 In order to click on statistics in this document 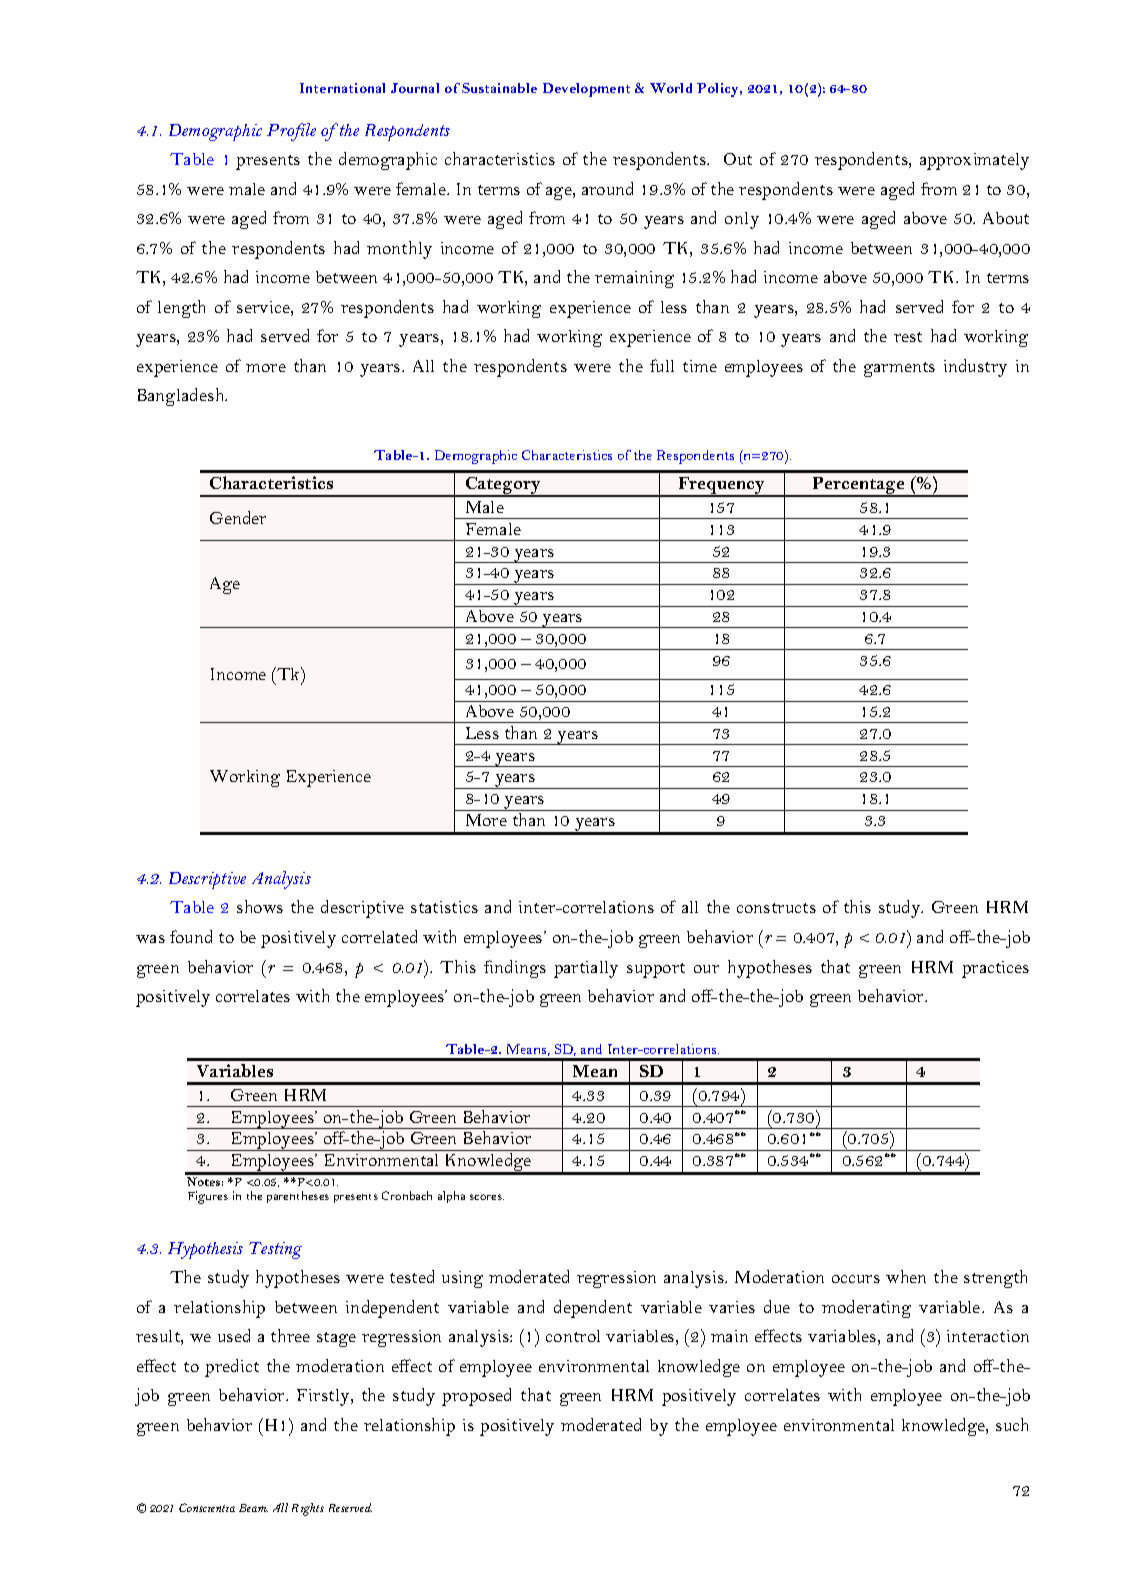, I will do `click(444, 907)`.
